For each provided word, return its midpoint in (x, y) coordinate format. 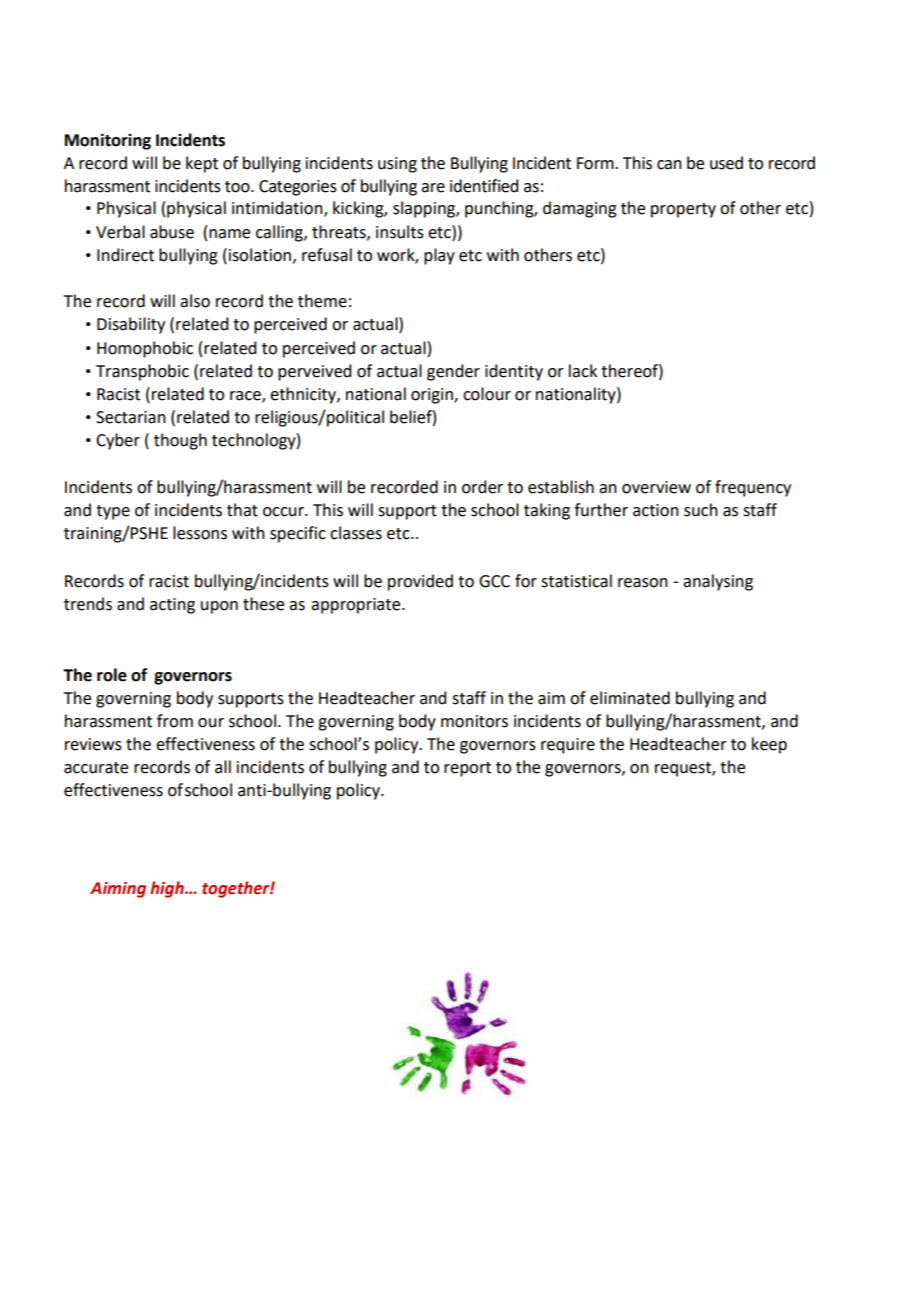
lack (583, 371)
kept (202, 164)
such (701, 510)
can (669, 165)
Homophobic (145, 349)
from (175, 721)
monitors (474, 721)
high (168, 889)
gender (453, 372)
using (397, 165)
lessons (200, 533)
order (482, 487)
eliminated (630, 698)
